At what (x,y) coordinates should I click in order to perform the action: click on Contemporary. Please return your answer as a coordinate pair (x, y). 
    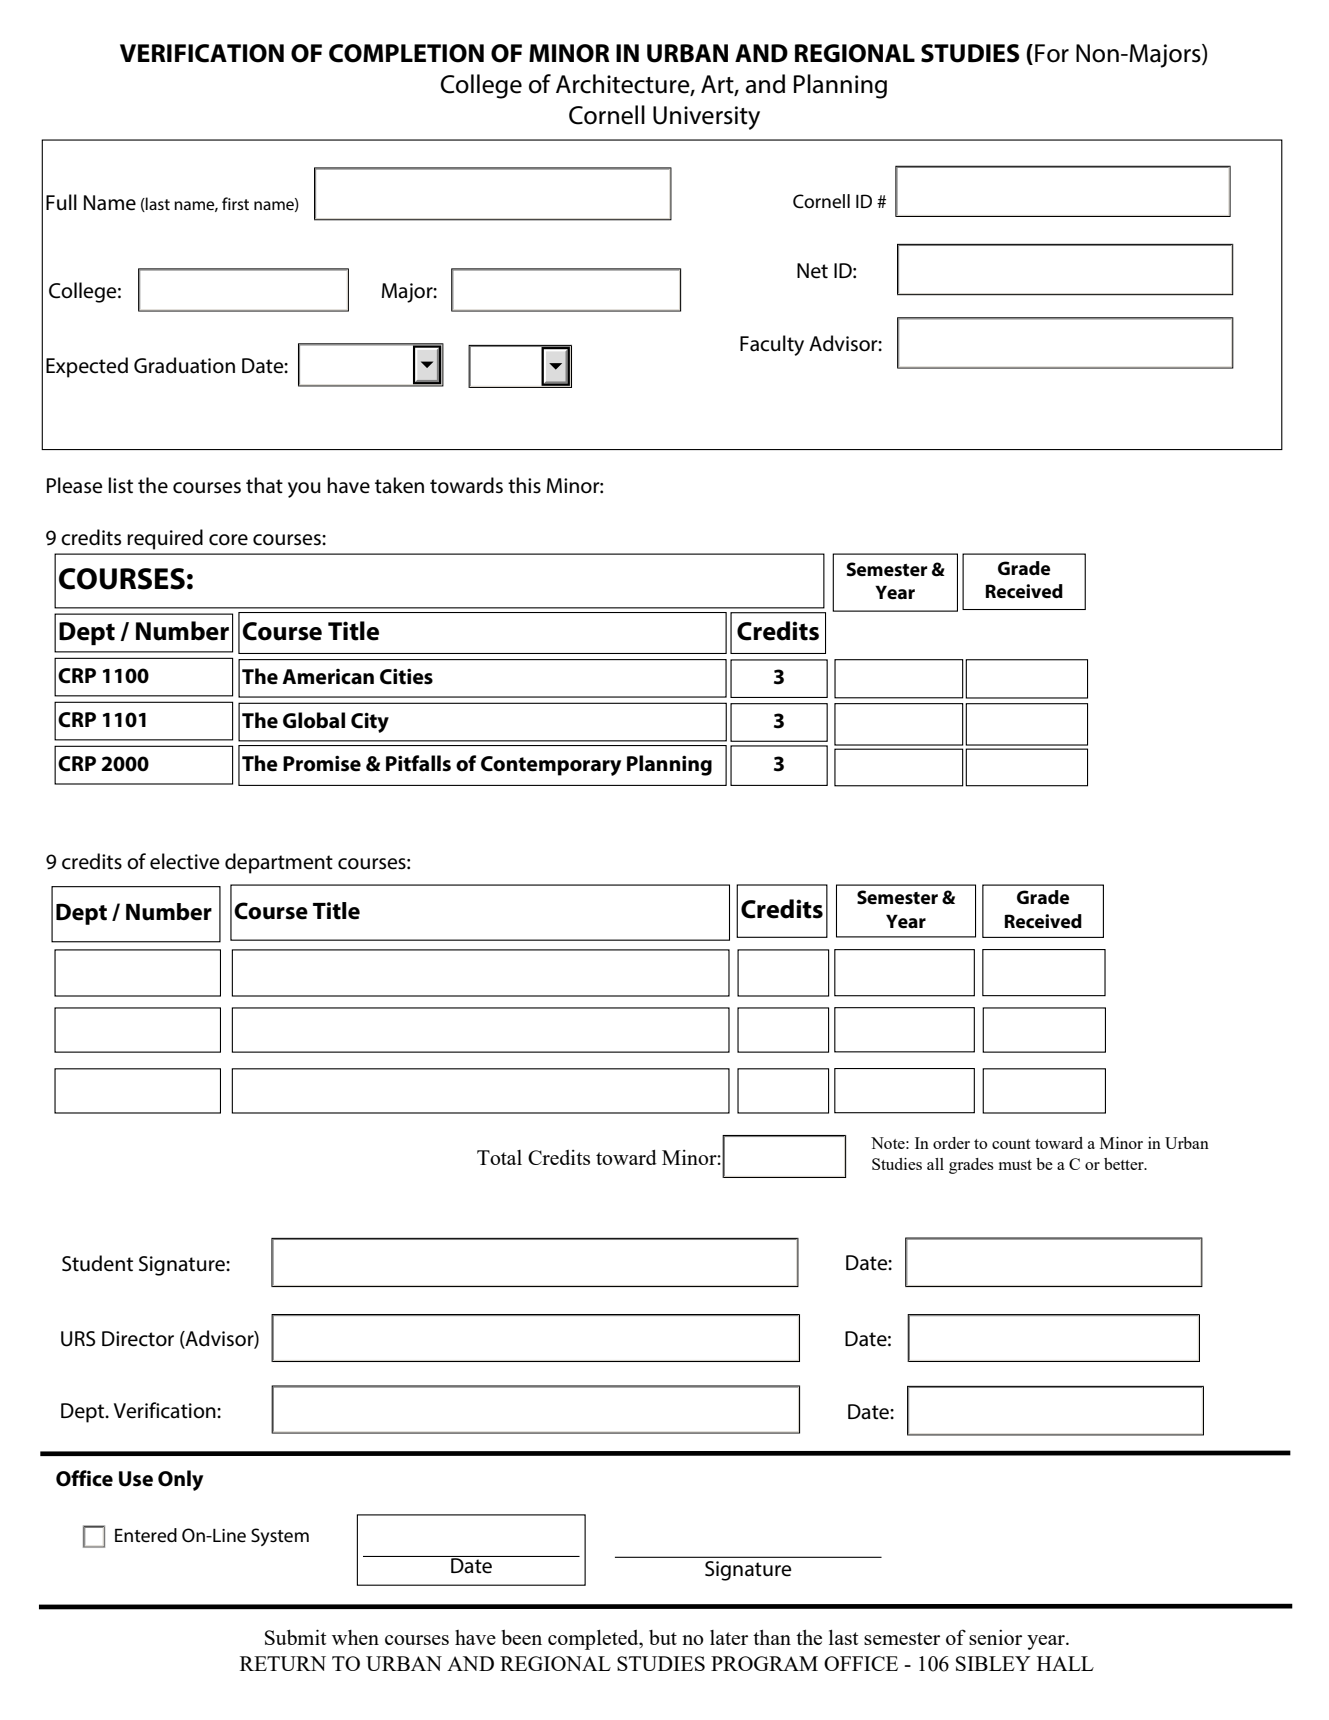
    Looking at the image, I should click on (551, 766).
